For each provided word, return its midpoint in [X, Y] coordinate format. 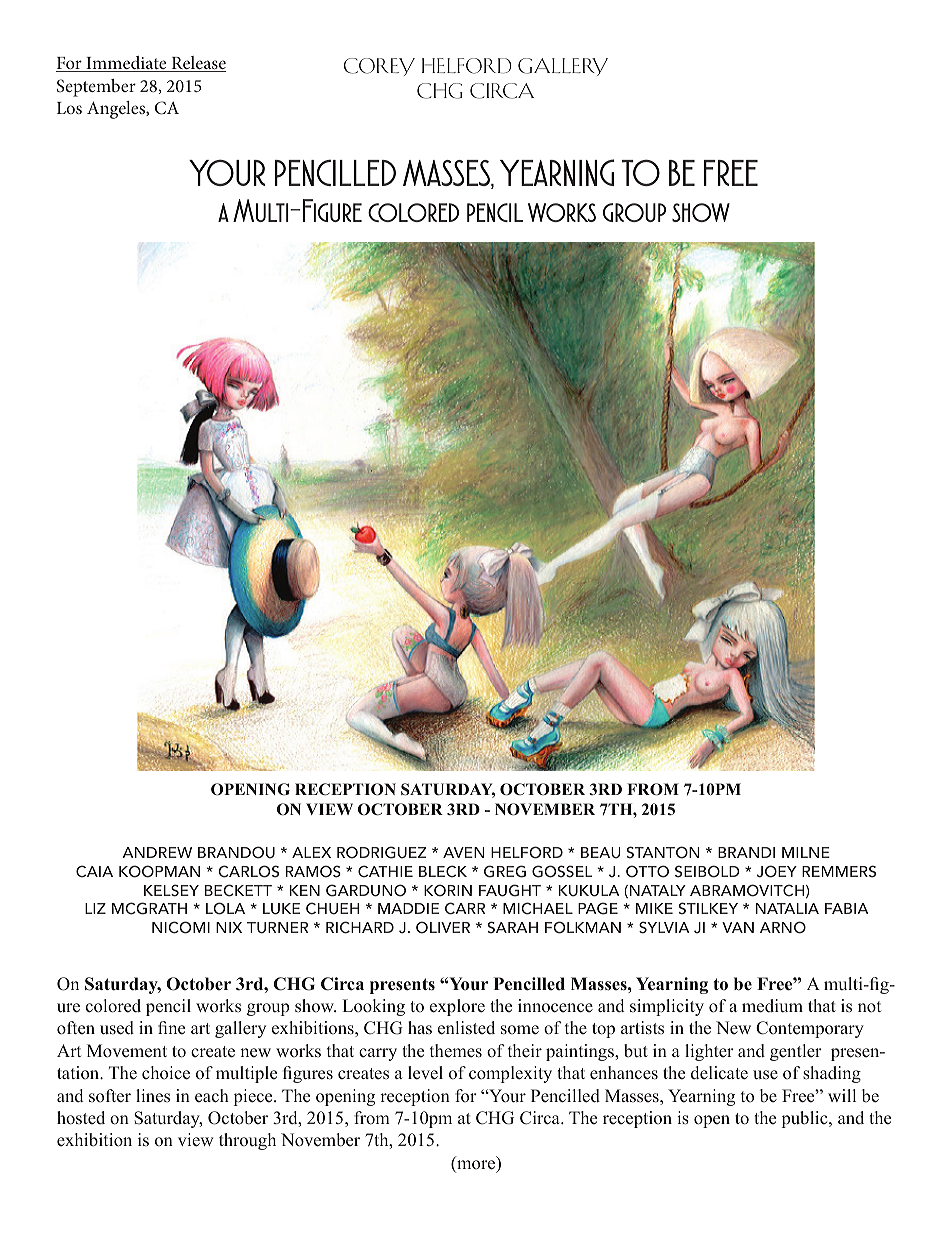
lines [153, 1096]
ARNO [783, 927]
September [96, 88]
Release [197, 64]
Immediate [126, 64]
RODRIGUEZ [382, 852]
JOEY [777, 871]
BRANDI [746, 852]
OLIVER [443, 927]
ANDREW [157, 852]
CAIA [94, 871]
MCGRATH [149, 908]
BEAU [601, 853]
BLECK [443, 871]
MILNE [806, 852]
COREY [379, 67]
